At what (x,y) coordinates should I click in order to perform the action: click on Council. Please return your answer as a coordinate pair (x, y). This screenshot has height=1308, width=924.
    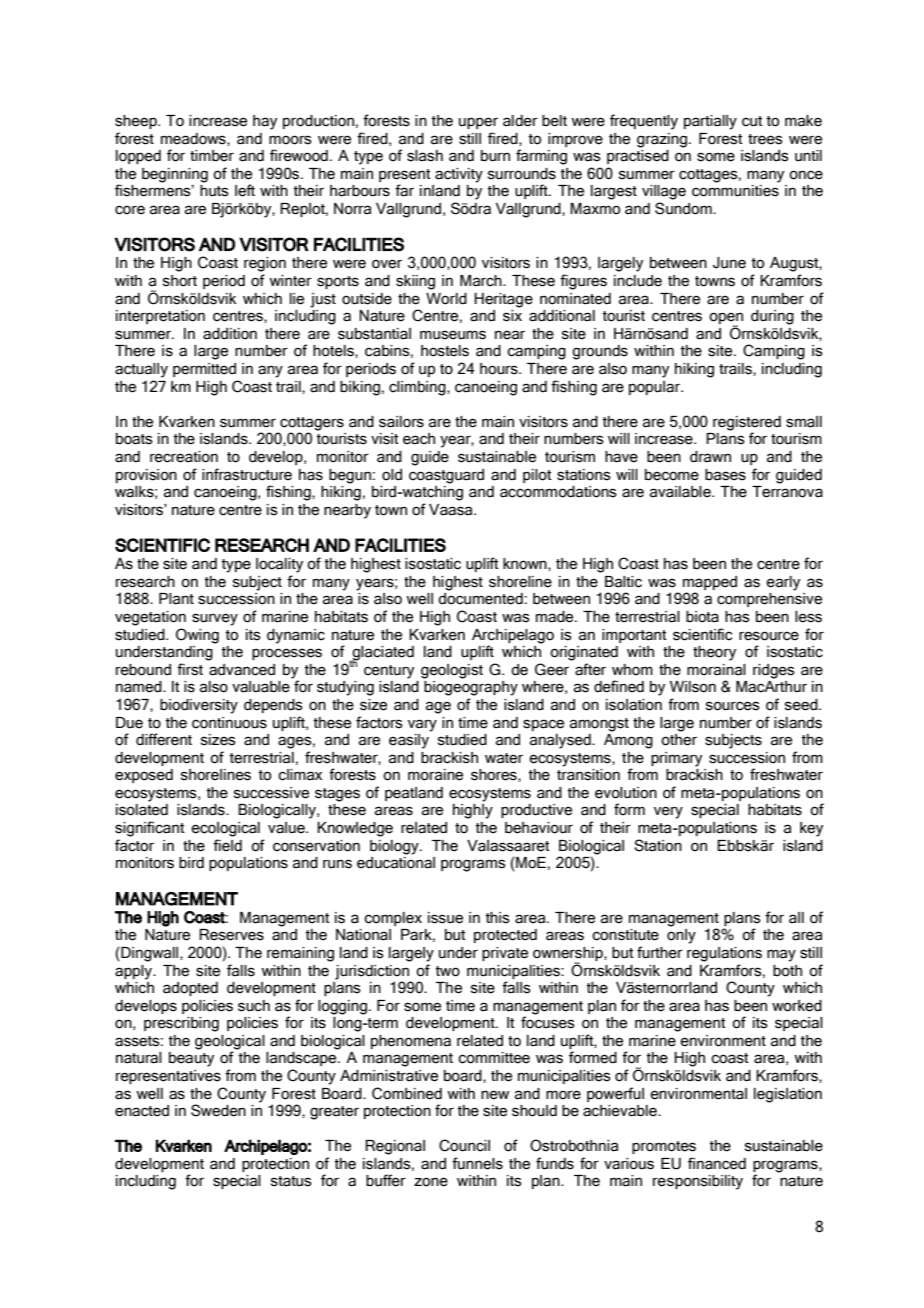
    Looking at the image, I should click on (464, 1145).
